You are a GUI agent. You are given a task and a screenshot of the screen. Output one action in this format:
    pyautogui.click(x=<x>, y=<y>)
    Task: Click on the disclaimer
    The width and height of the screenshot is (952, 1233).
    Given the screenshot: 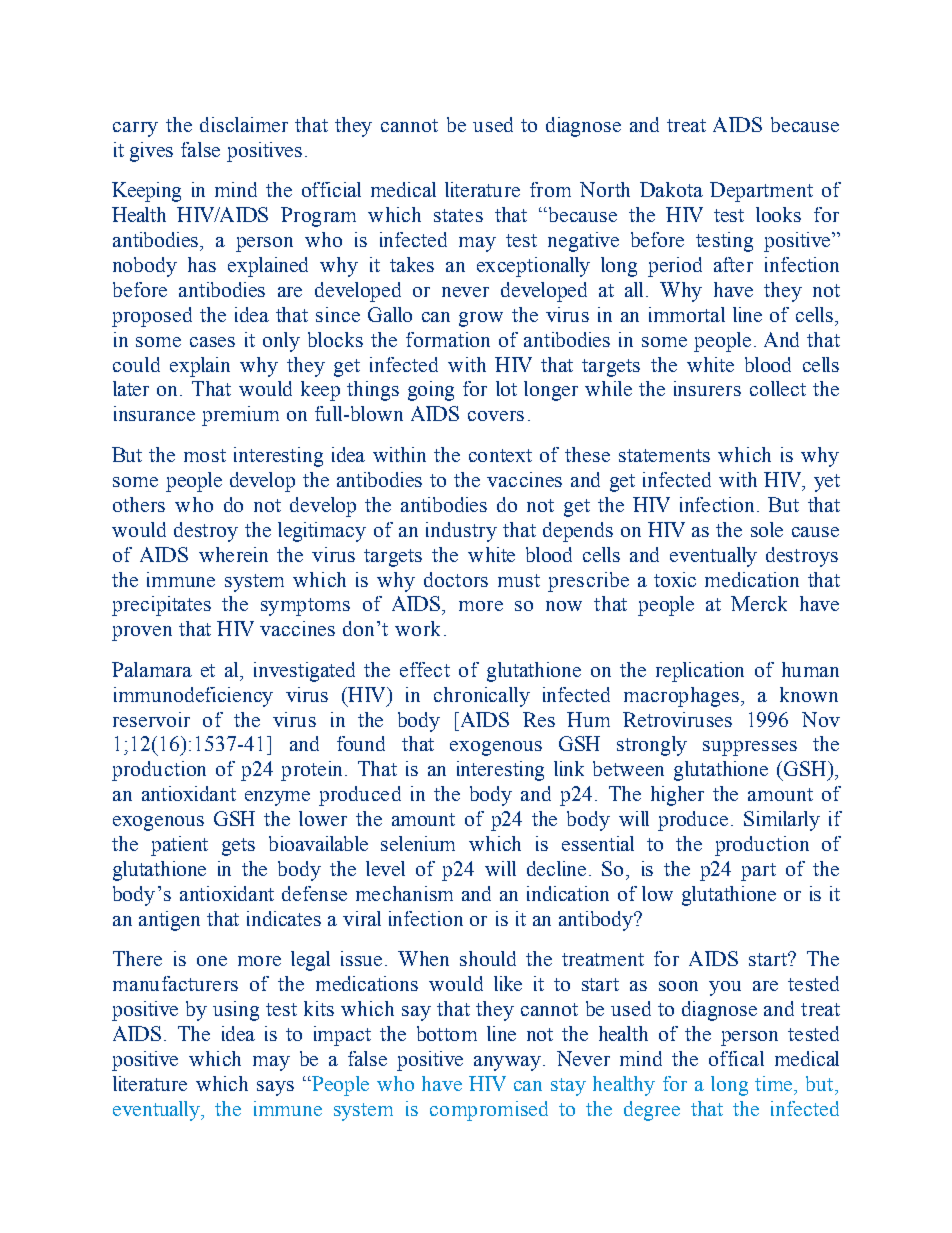 What is the action you would take?
    pyautogui.click(x=244, y=124)
